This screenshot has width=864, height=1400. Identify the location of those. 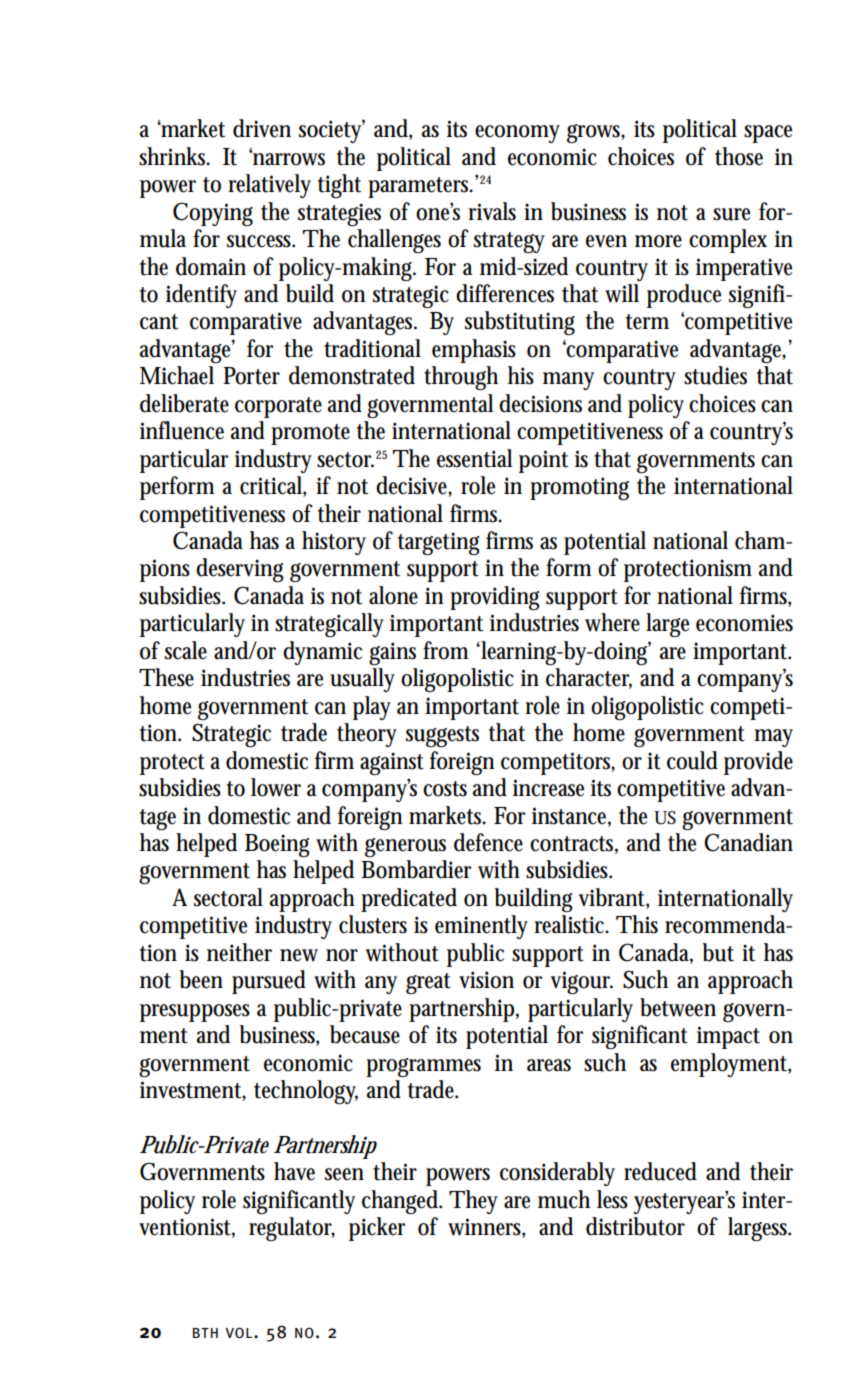
(739, 156).
